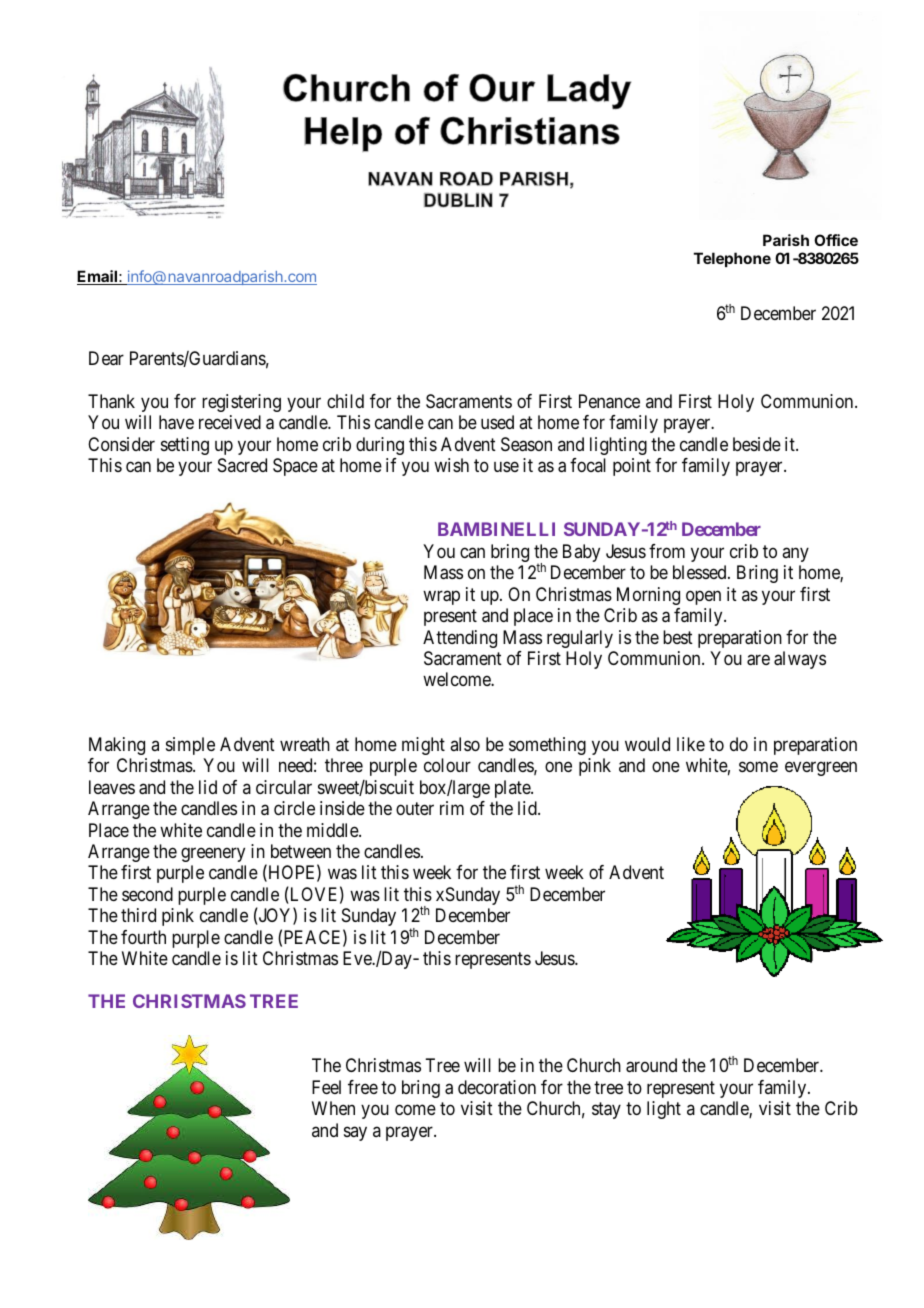 The width and height of the page is (924, 1308). I want to click on beside, so click(757, 444).
